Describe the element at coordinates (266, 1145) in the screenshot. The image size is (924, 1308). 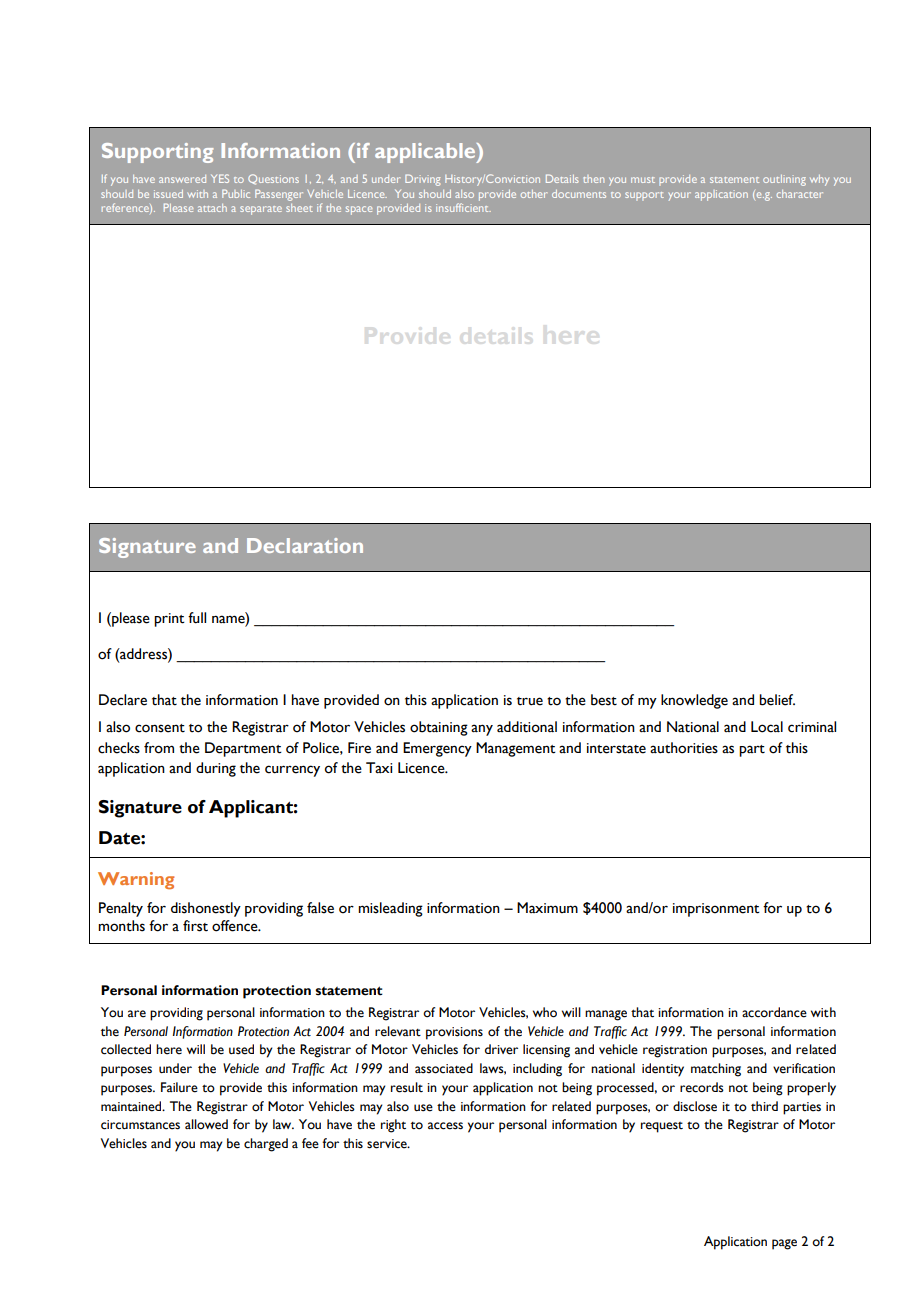
I see `charged` at that location.
